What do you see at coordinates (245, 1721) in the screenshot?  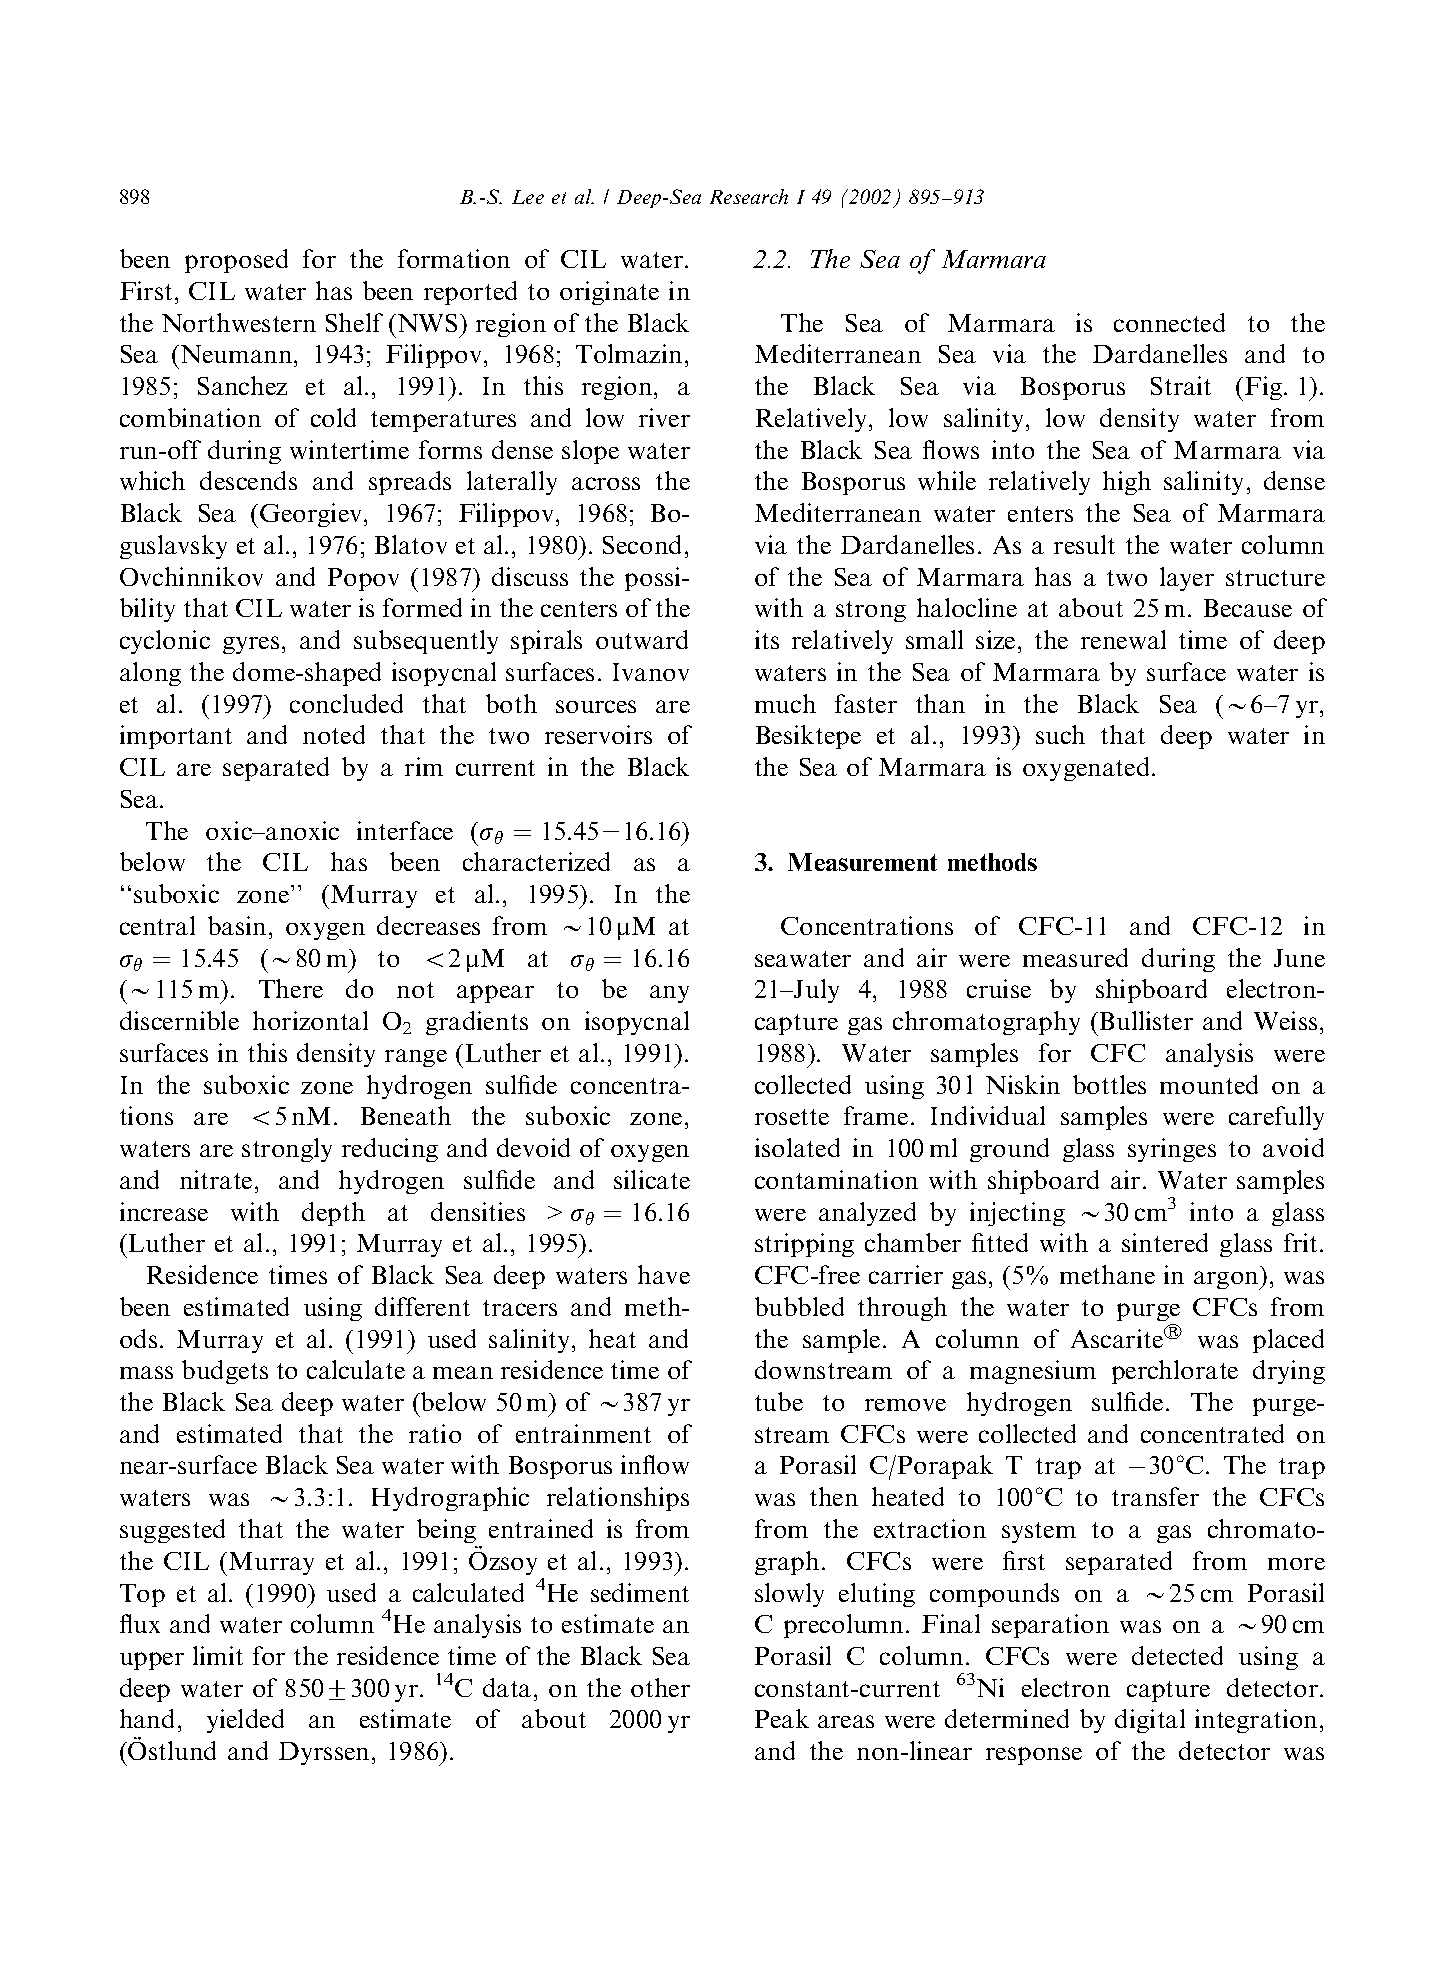 I see `yielded` at bounding box center [245, 1721].
